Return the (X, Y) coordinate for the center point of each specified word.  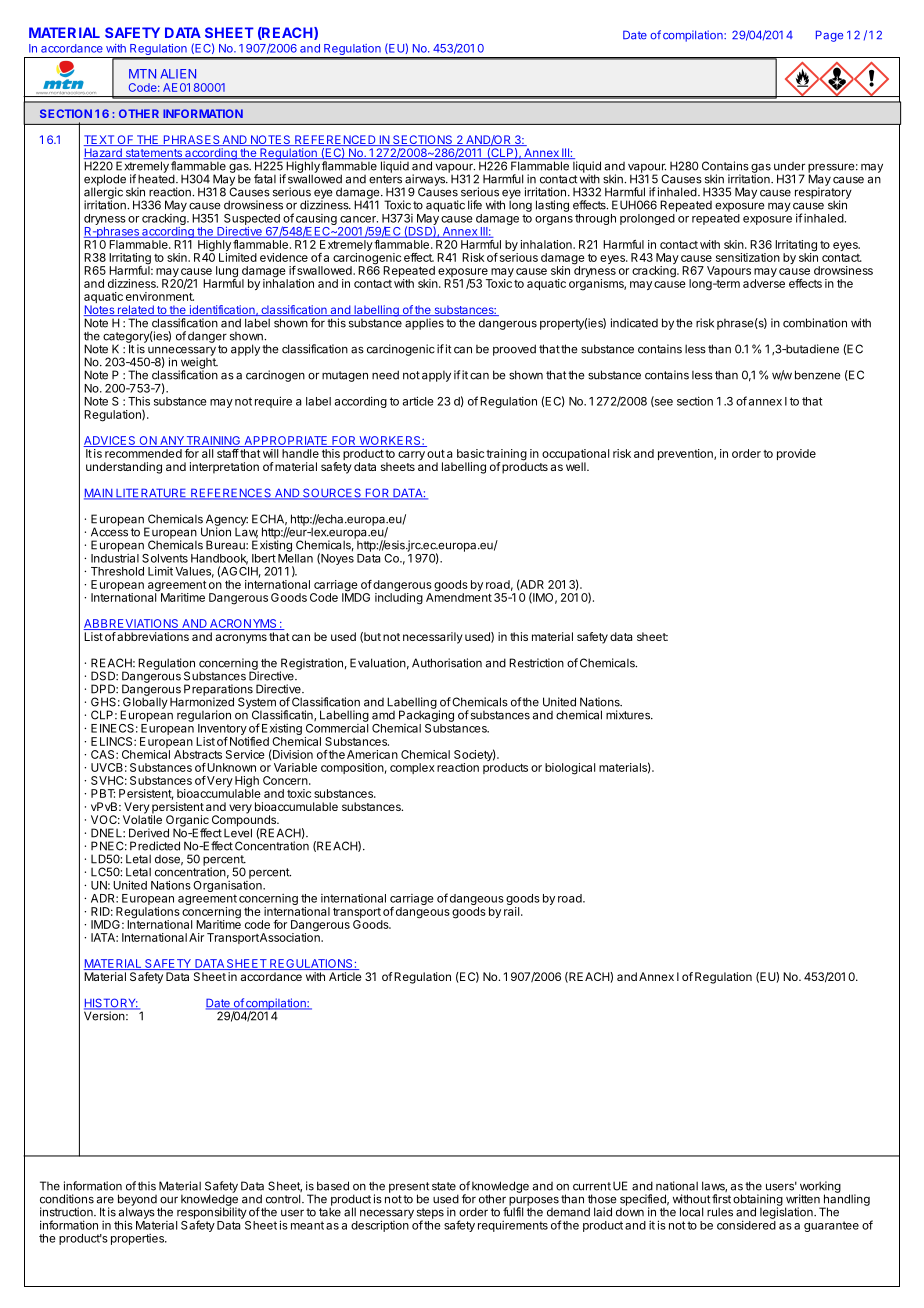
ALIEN (178, 74)
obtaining (758, 1201)
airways (425, 181)
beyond (137, 1201)
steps (430, 1214)
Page (829, 36)
